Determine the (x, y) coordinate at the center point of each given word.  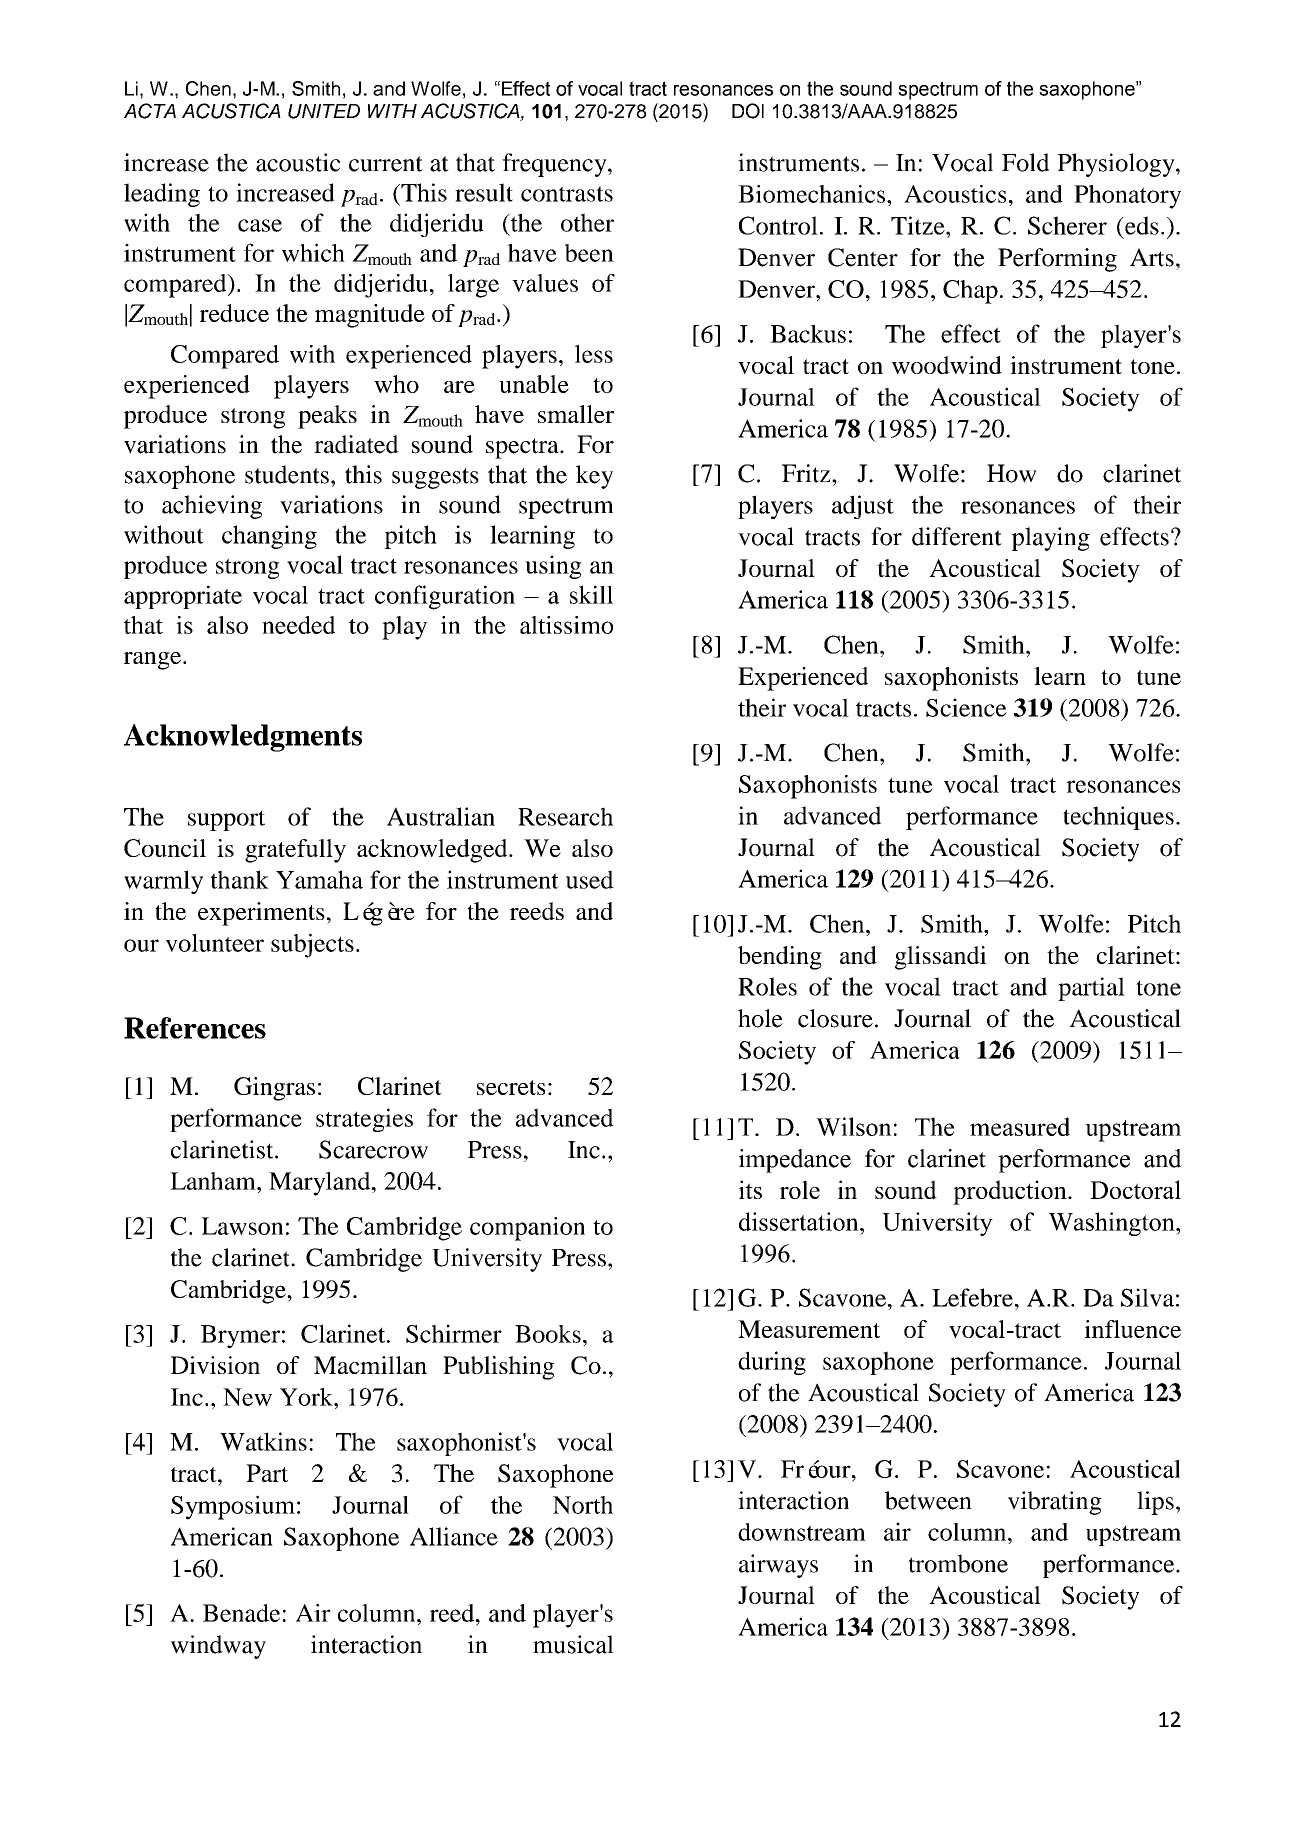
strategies (364, 1120)
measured (1020, 1126)
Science (966, 707)
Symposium (233, 1507)
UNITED (324, 111)
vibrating (1055, 1503)
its (750, 1189)
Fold (1025, 162)
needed (298, 625)
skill (591, 594)
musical (573, 1644)
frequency (555, 165)
